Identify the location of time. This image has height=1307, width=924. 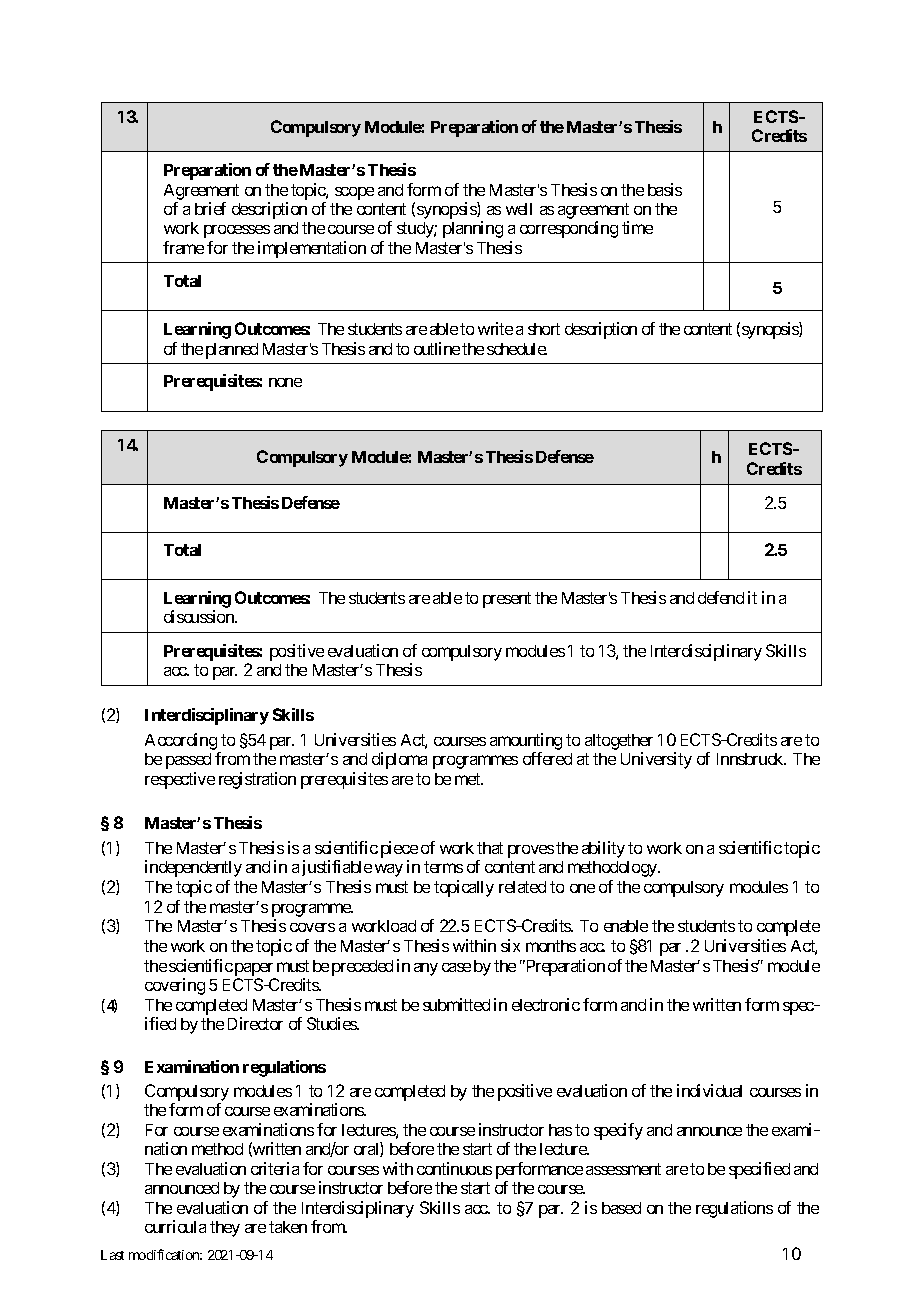
(637, 227).
